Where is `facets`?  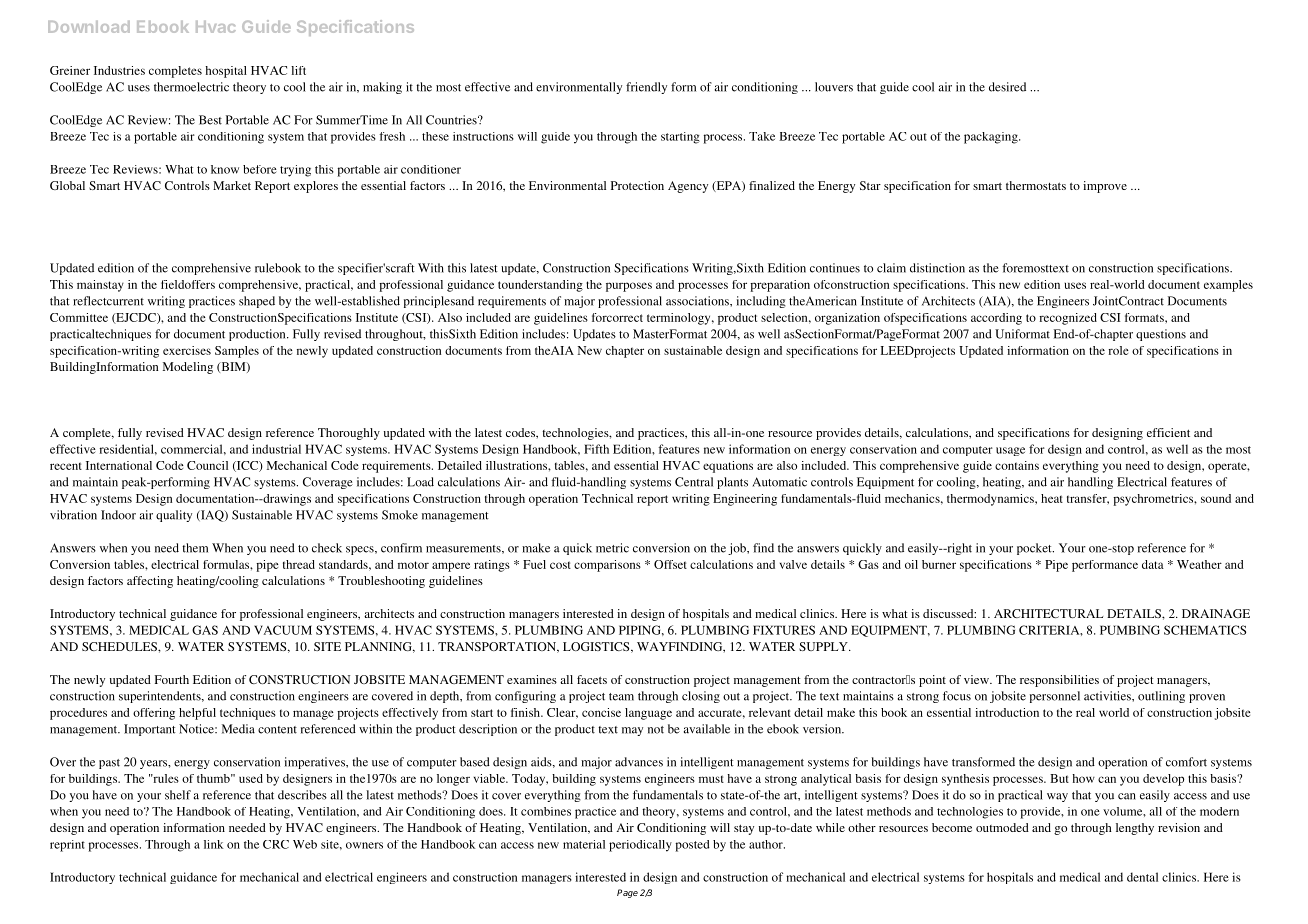
facets is located at coordinates (592, 679).
